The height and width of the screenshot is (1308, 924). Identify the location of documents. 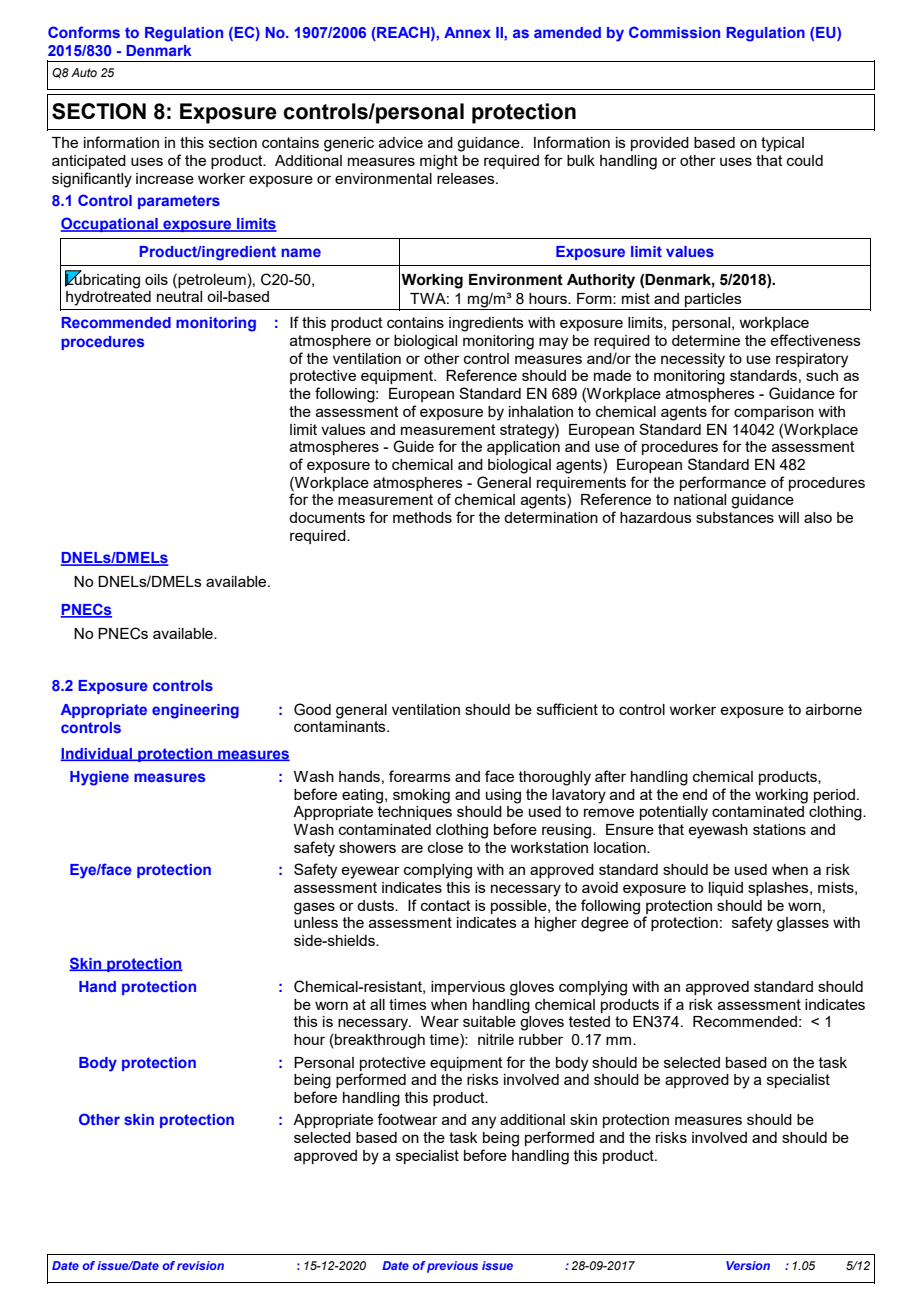
(327, 517).
